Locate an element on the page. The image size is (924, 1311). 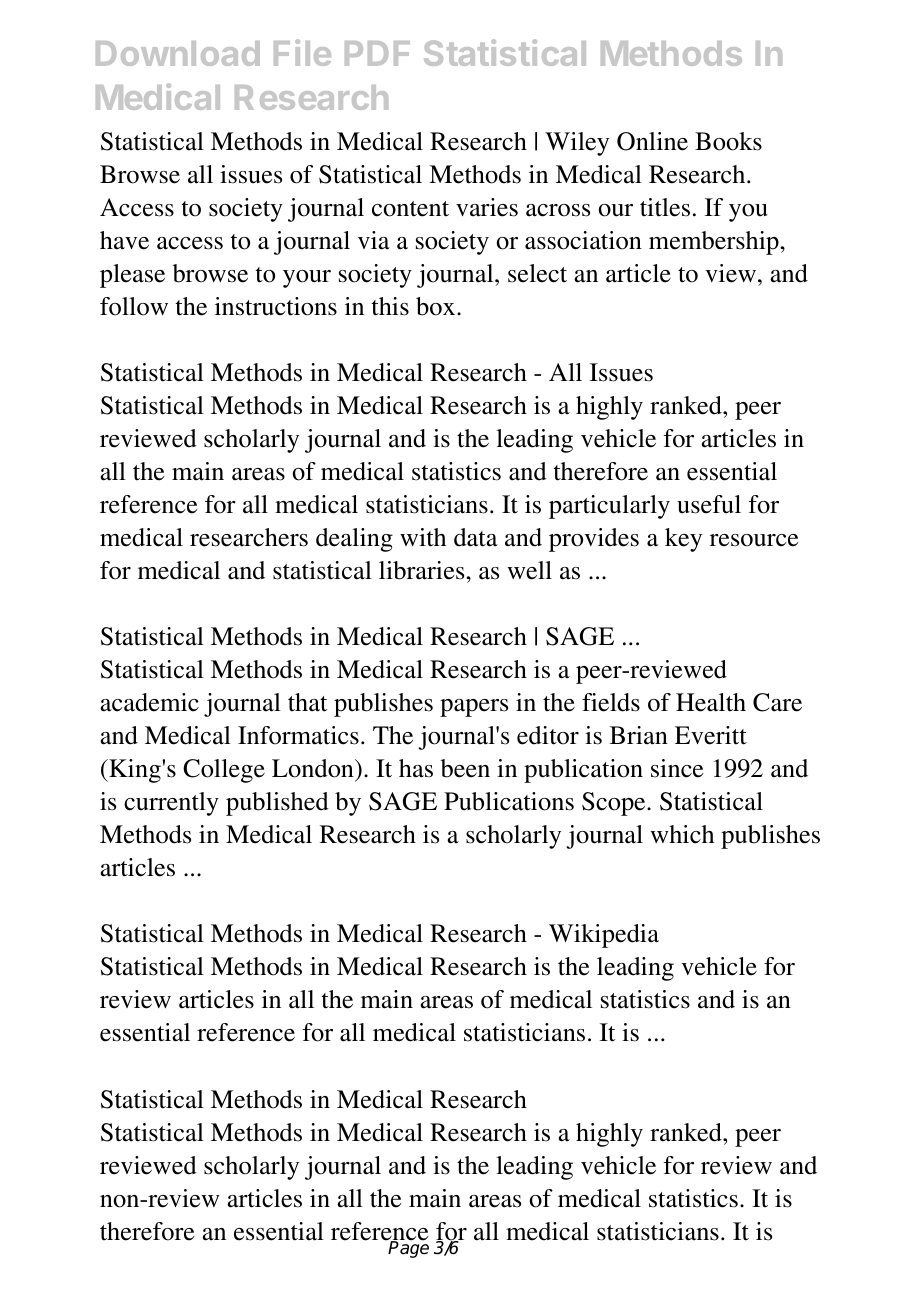
College is located at coordinates (224, 771).
